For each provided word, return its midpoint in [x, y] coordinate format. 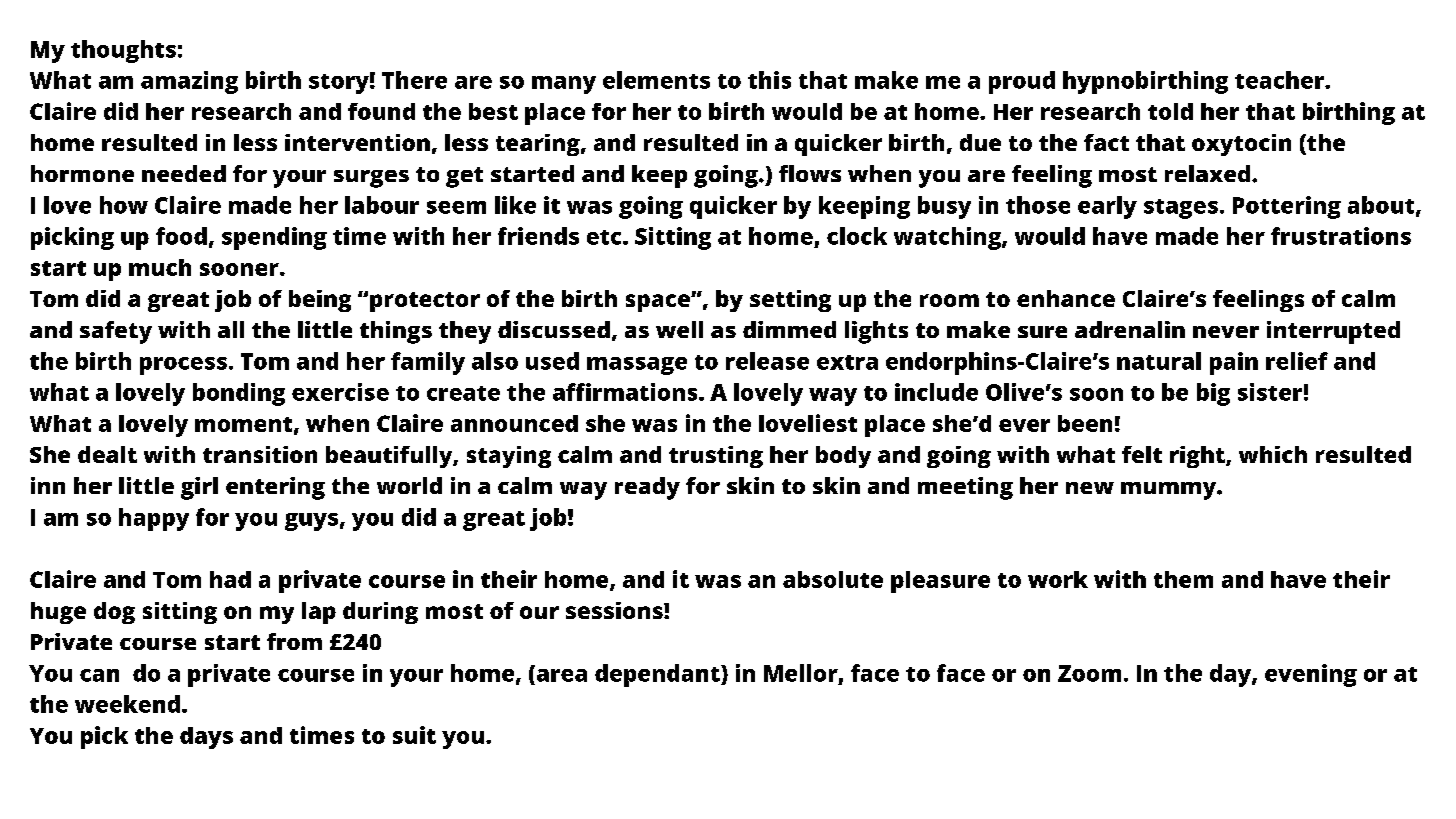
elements [656, 80]
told [1170, 111]
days [206, 738]
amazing [189, 82]
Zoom [1089, 673]
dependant [658, 675]
